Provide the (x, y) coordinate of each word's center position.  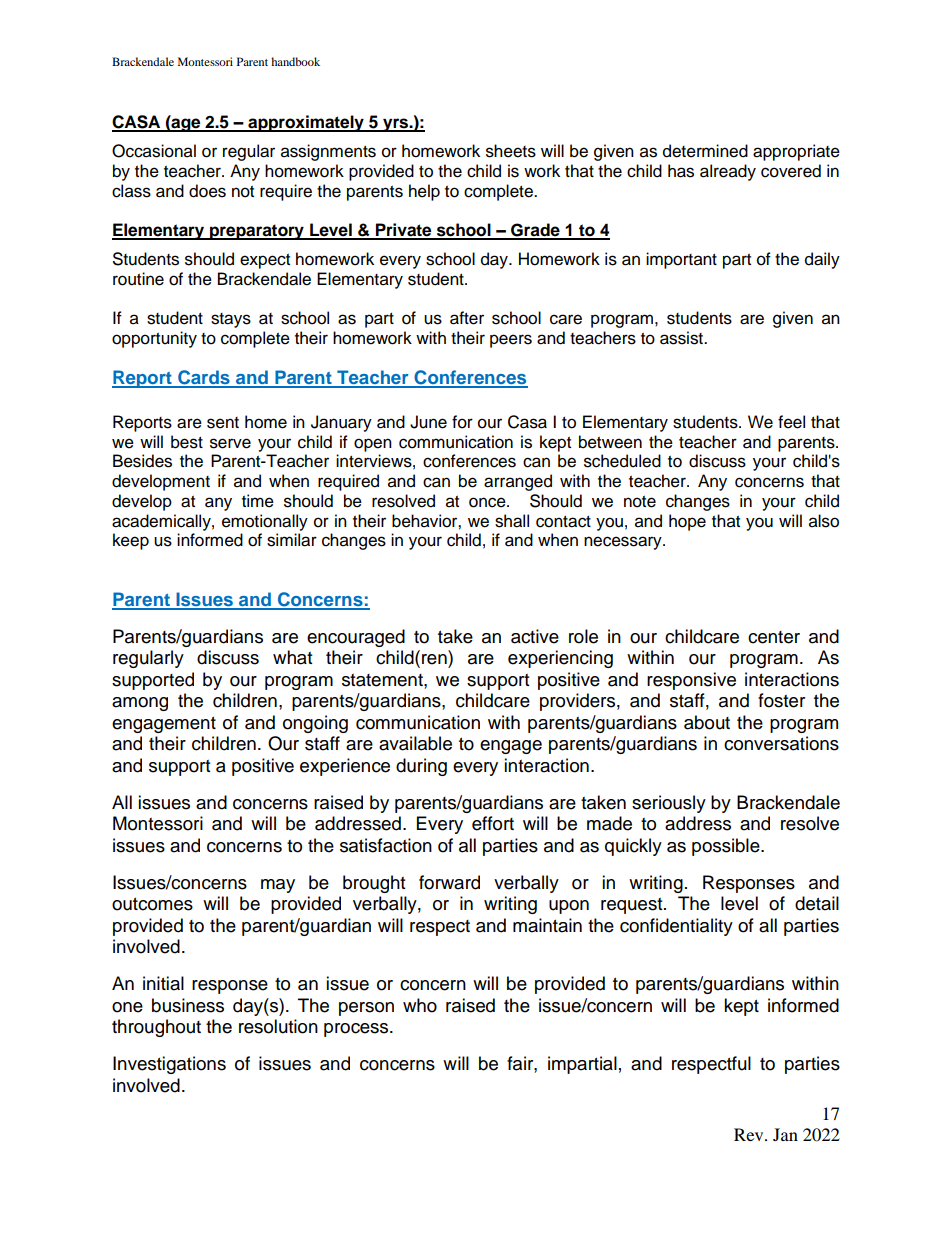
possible (727, 847)
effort (493, 823)
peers (511, 341)
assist (682, 338)
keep (131, 541)
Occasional (154, 151)
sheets (511, 151)
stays (231, 320)
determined (705, 151)
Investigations (169, 1065)
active (535, 636)
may (278, 886)
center (774, 637)
